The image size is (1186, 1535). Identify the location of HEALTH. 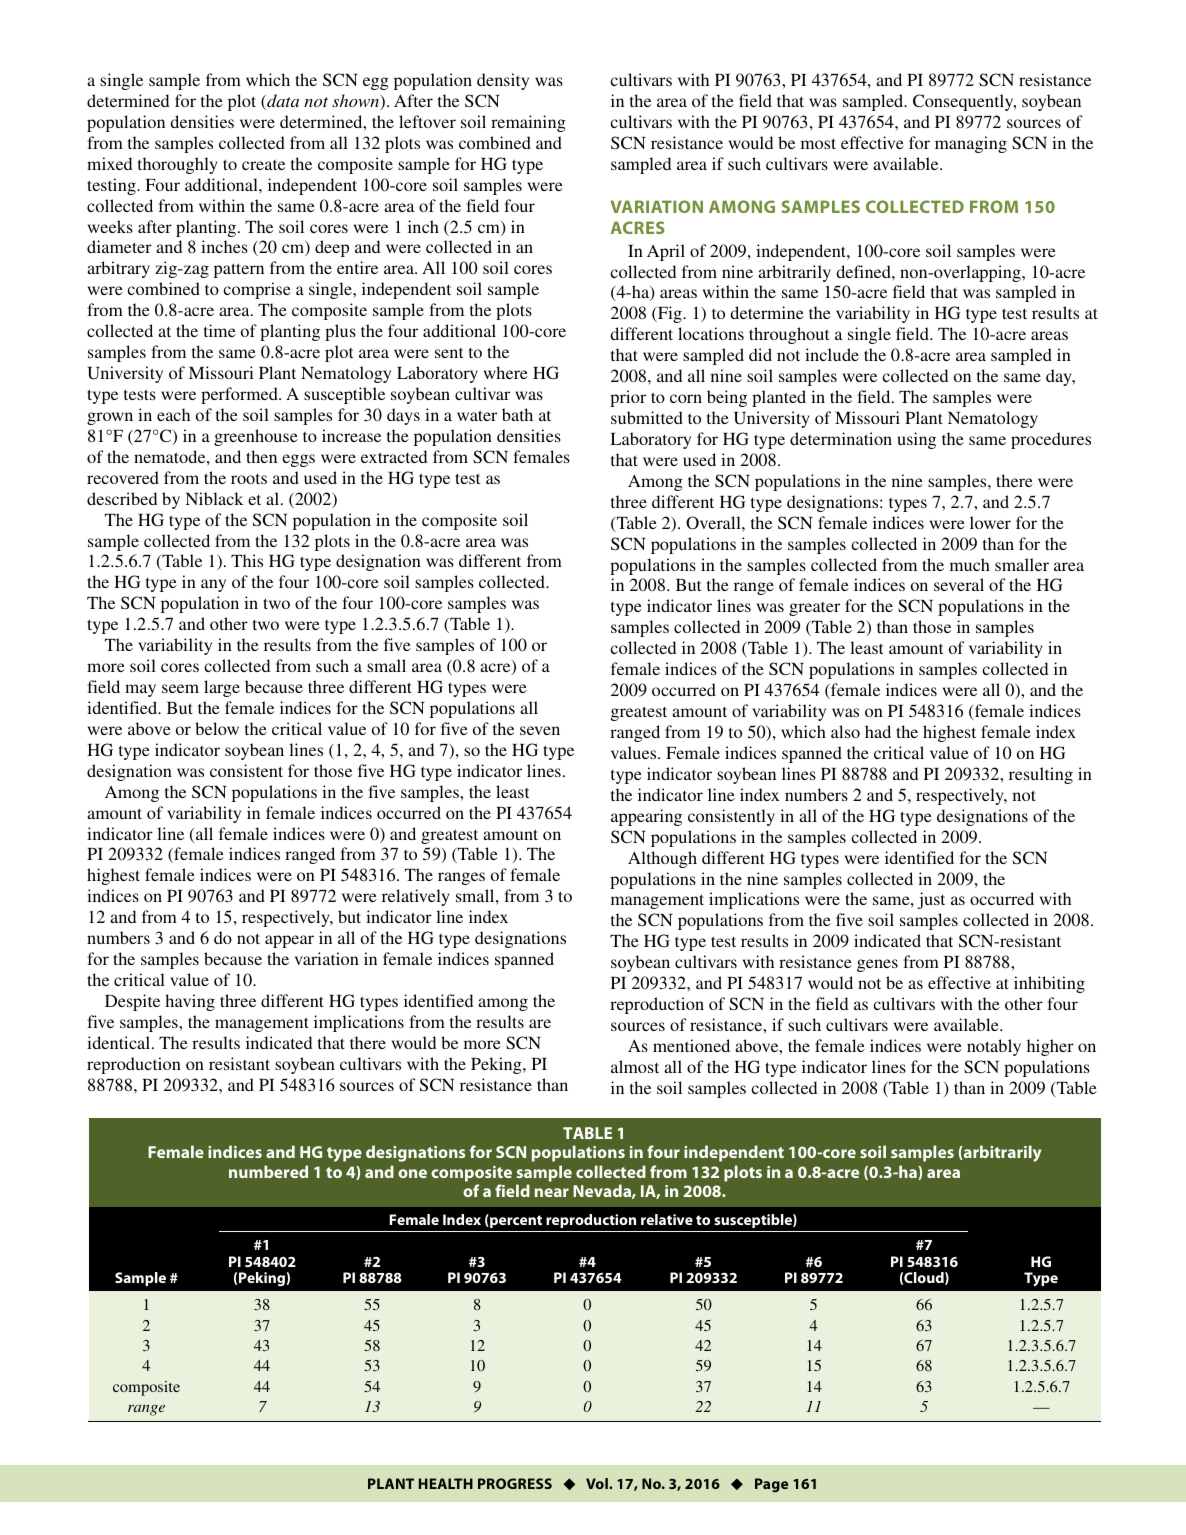
(446, 1483).
